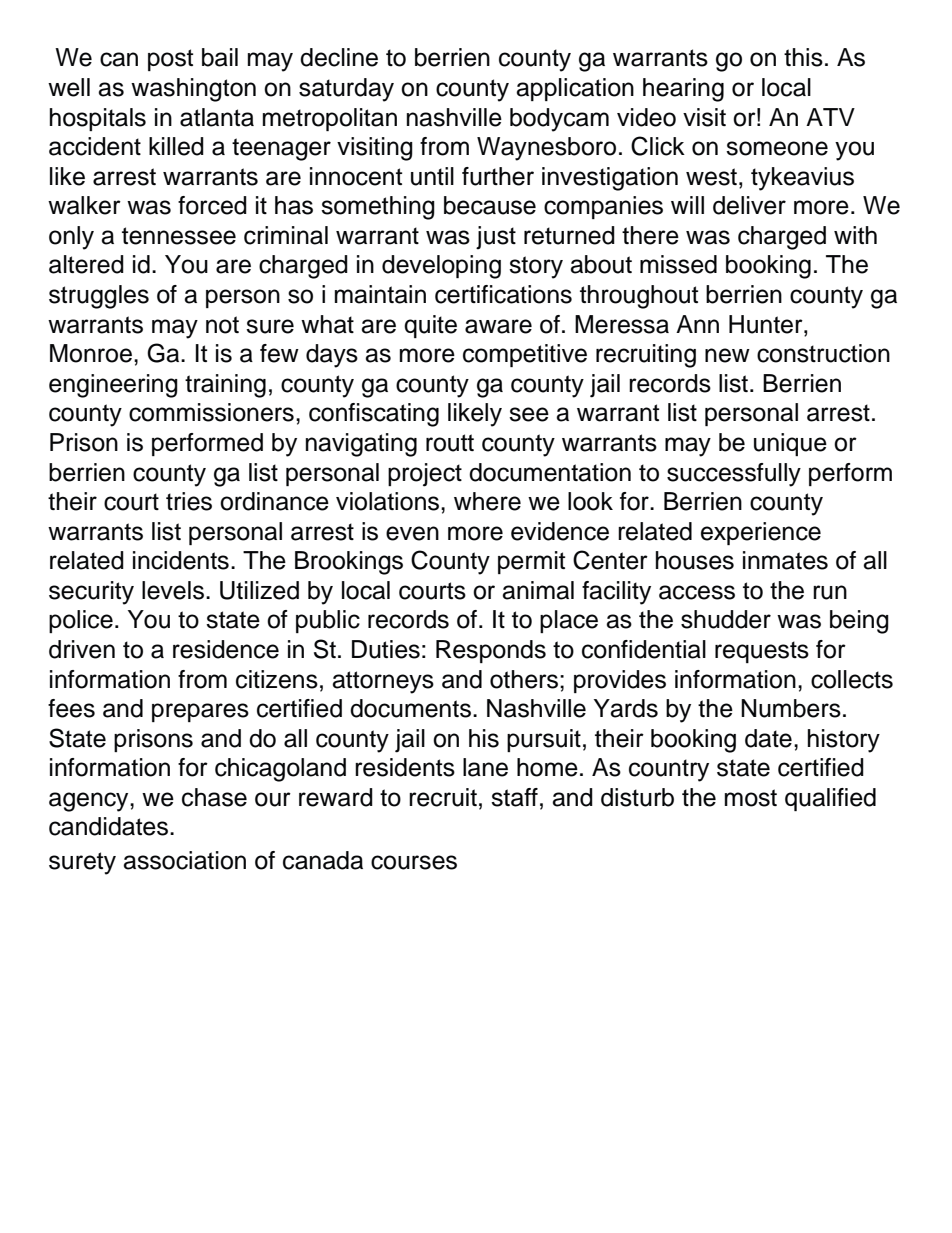  Describe the element at coordinates (761, 533) in the document. I see `experience` at that location.
